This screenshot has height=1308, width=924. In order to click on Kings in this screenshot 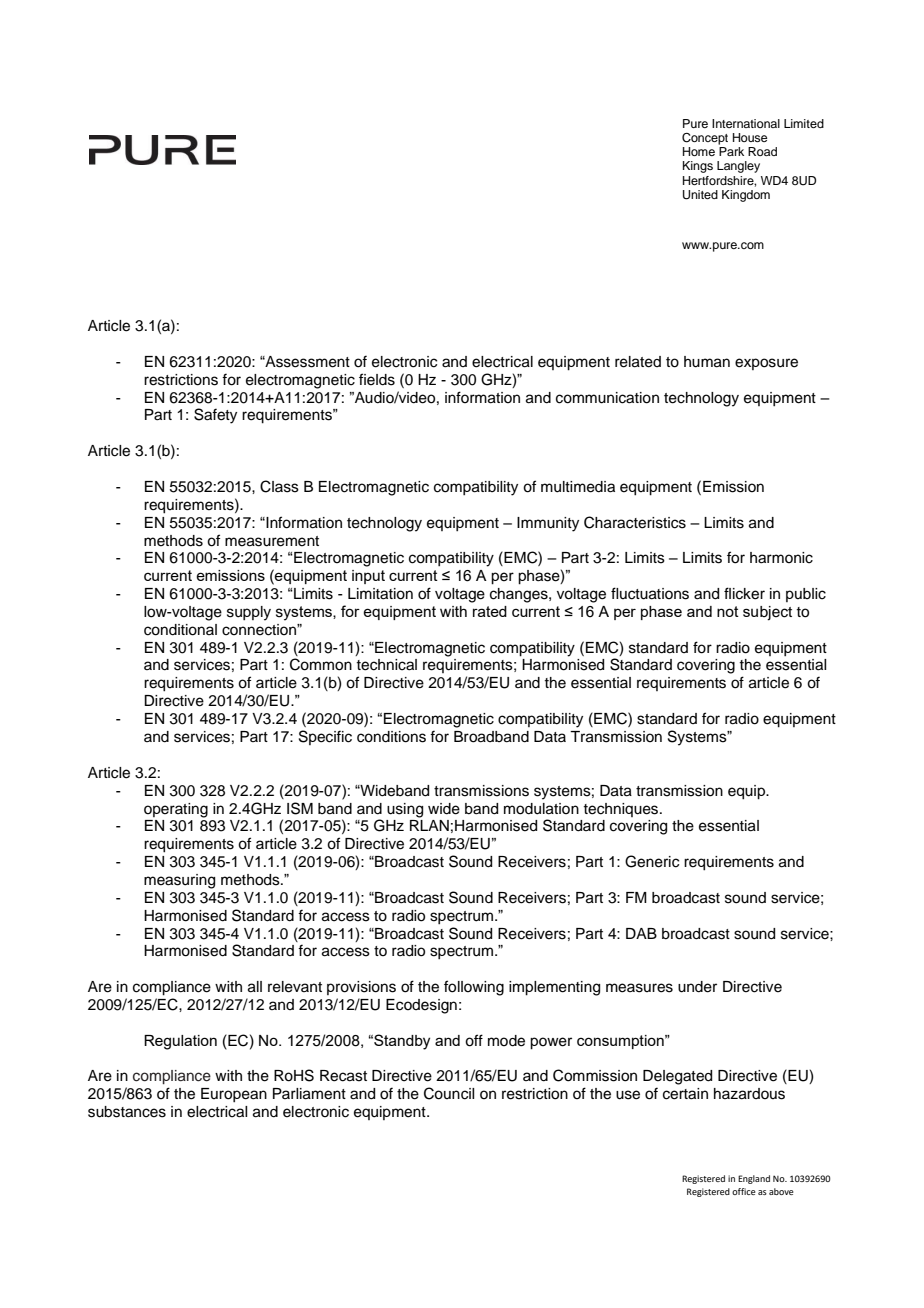, I will do `click(698, 167)`.
